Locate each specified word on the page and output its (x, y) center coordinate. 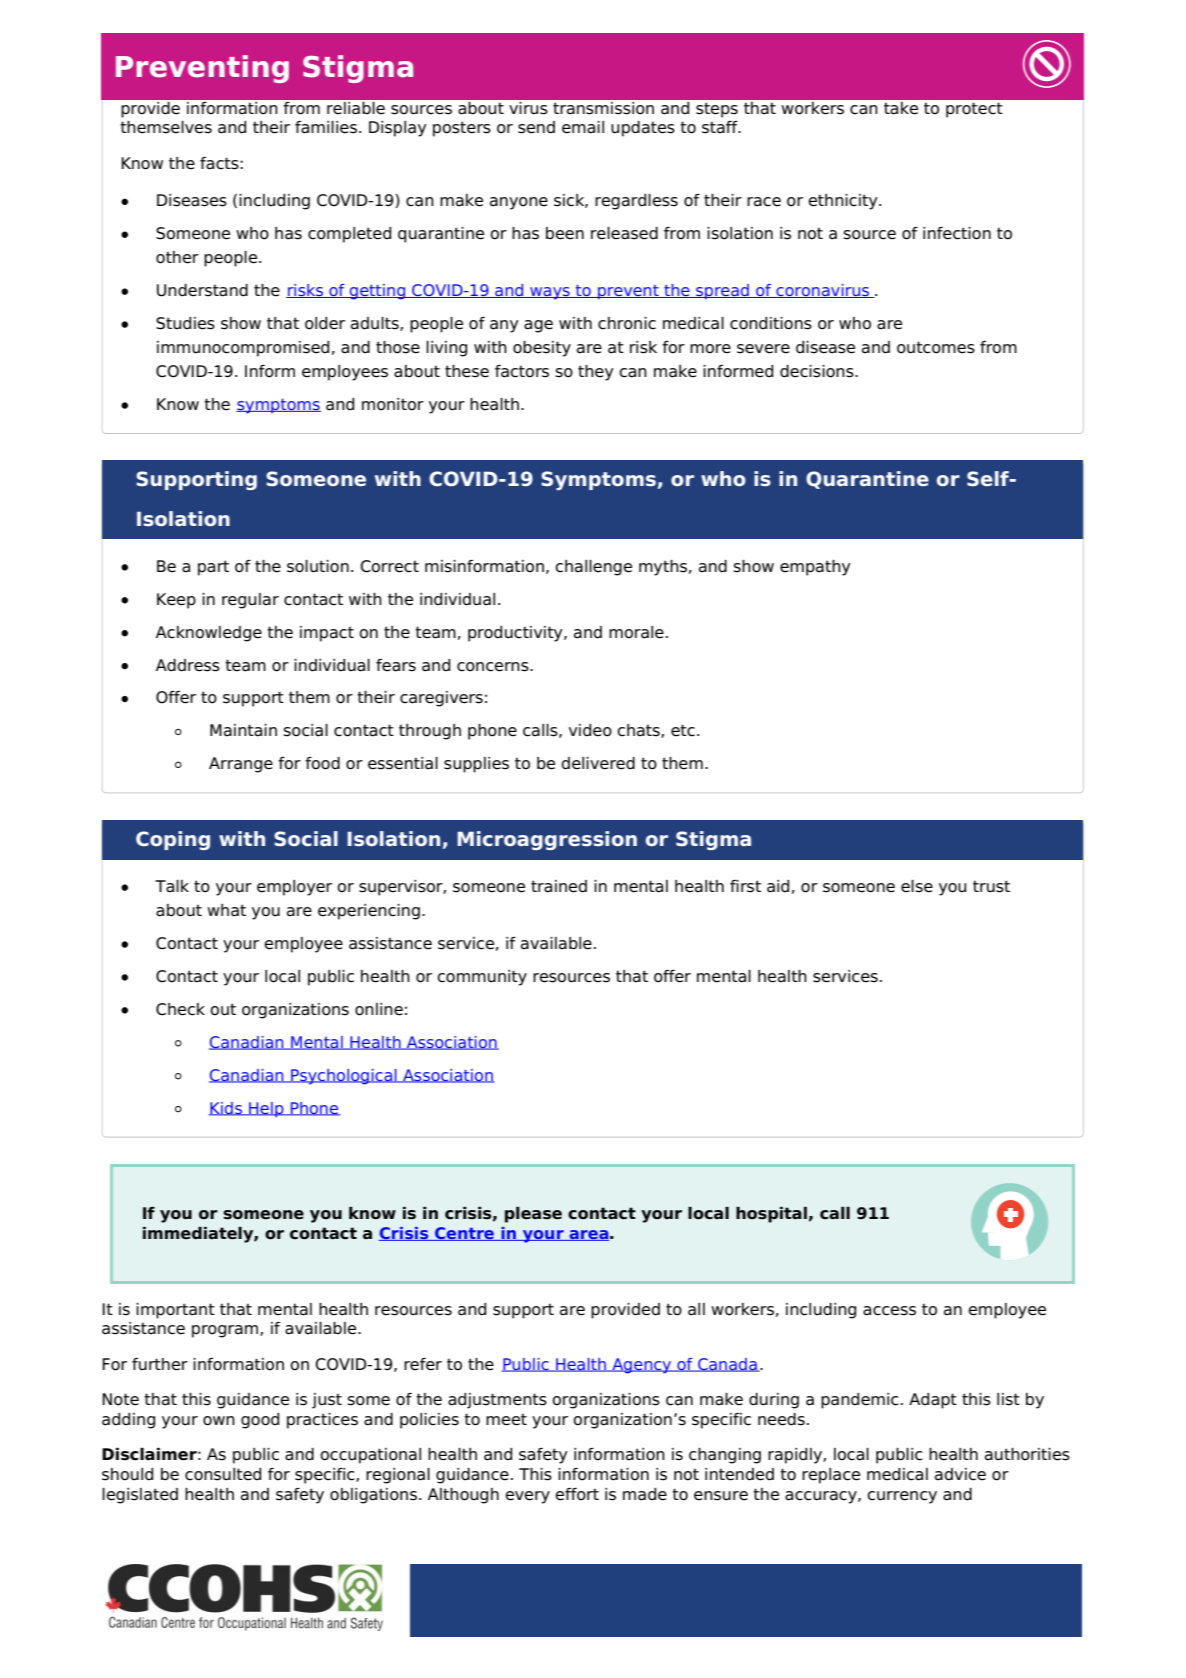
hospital (771, 1215)
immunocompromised (243, 349)
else (917, 886)
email (583, 127)
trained (559, 886)
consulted (223, 1474)
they (596, 373)
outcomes (936, 347)
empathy (815, 568)
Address (188, 665)
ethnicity (844, 202)
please (533, 1215)
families (326, 127)
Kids (226, 1109)
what (226, 910)
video (590, 730)
